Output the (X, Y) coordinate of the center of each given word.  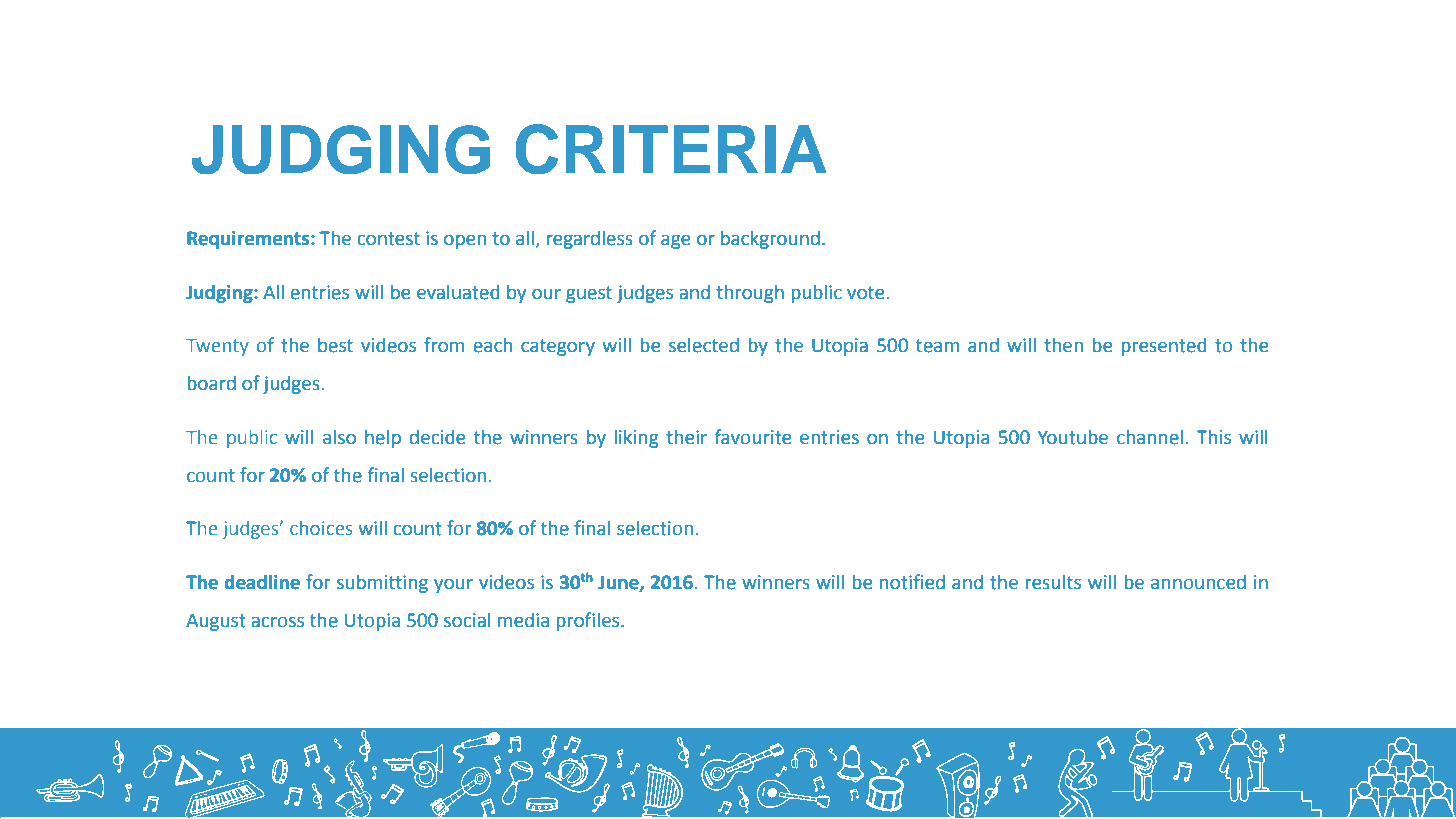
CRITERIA (671, 149)
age (675, 241)
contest (389, 239)
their (686, 437)
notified (912, 582)
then (1063, 345)
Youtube (1073, 437)
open (465, 241)
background (770, 239)
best (335, 345)
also (339, 437)
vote (865, 293)
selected (704, 345)
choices (321, 528)
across (278, 622)
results (1053, 582)
